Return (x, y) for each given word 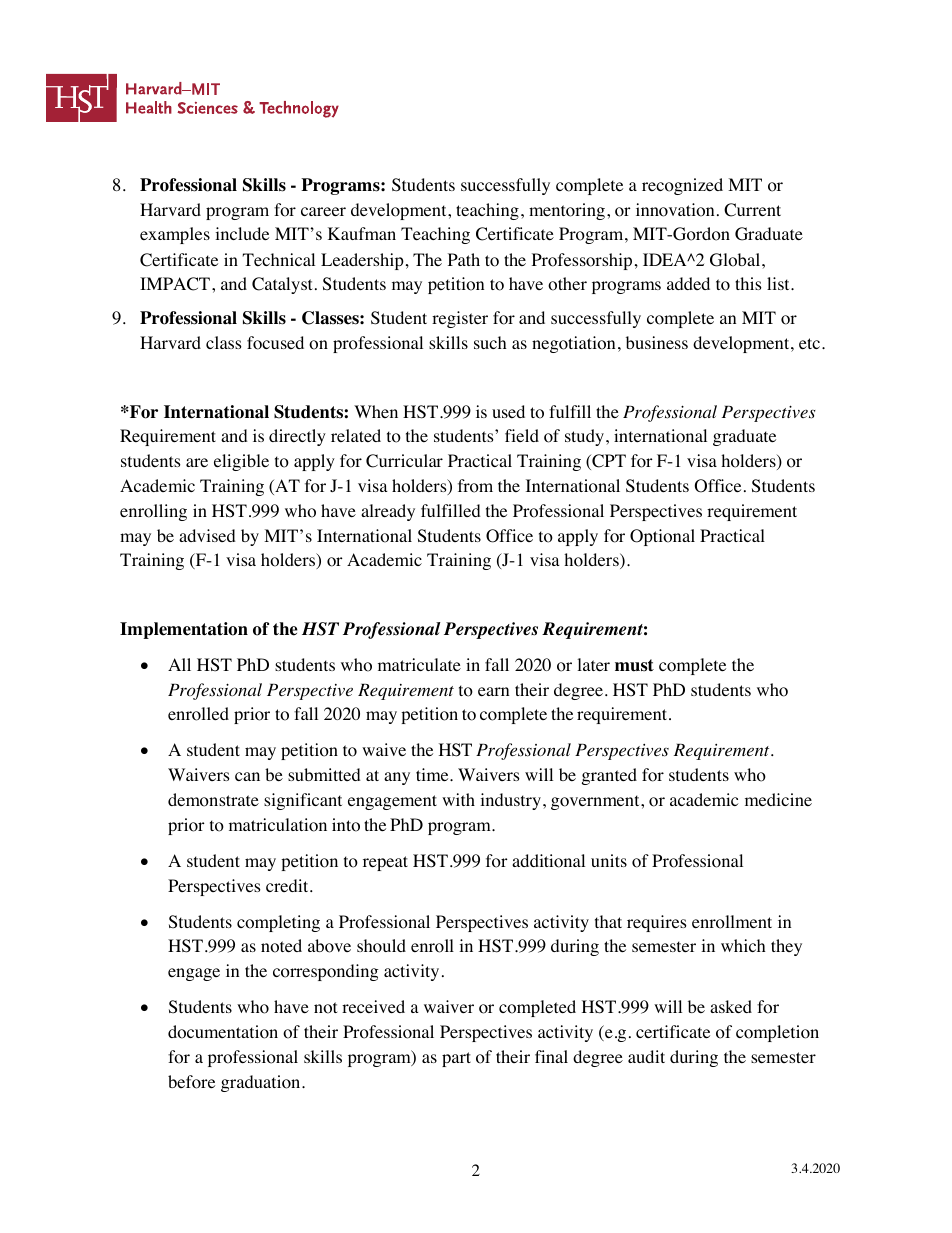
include (242, 233)
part (456, 1059)
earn (493, 691)
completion (777, 1033)
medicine (778, 799)
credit (288, 885)
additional (548, 861)
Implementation (184, 630)
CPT (608, 462)
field (522, 435)
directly (297, 437)
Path (464, 259)
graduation (262, 1083)
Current (752, 210)
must (634, 665)
